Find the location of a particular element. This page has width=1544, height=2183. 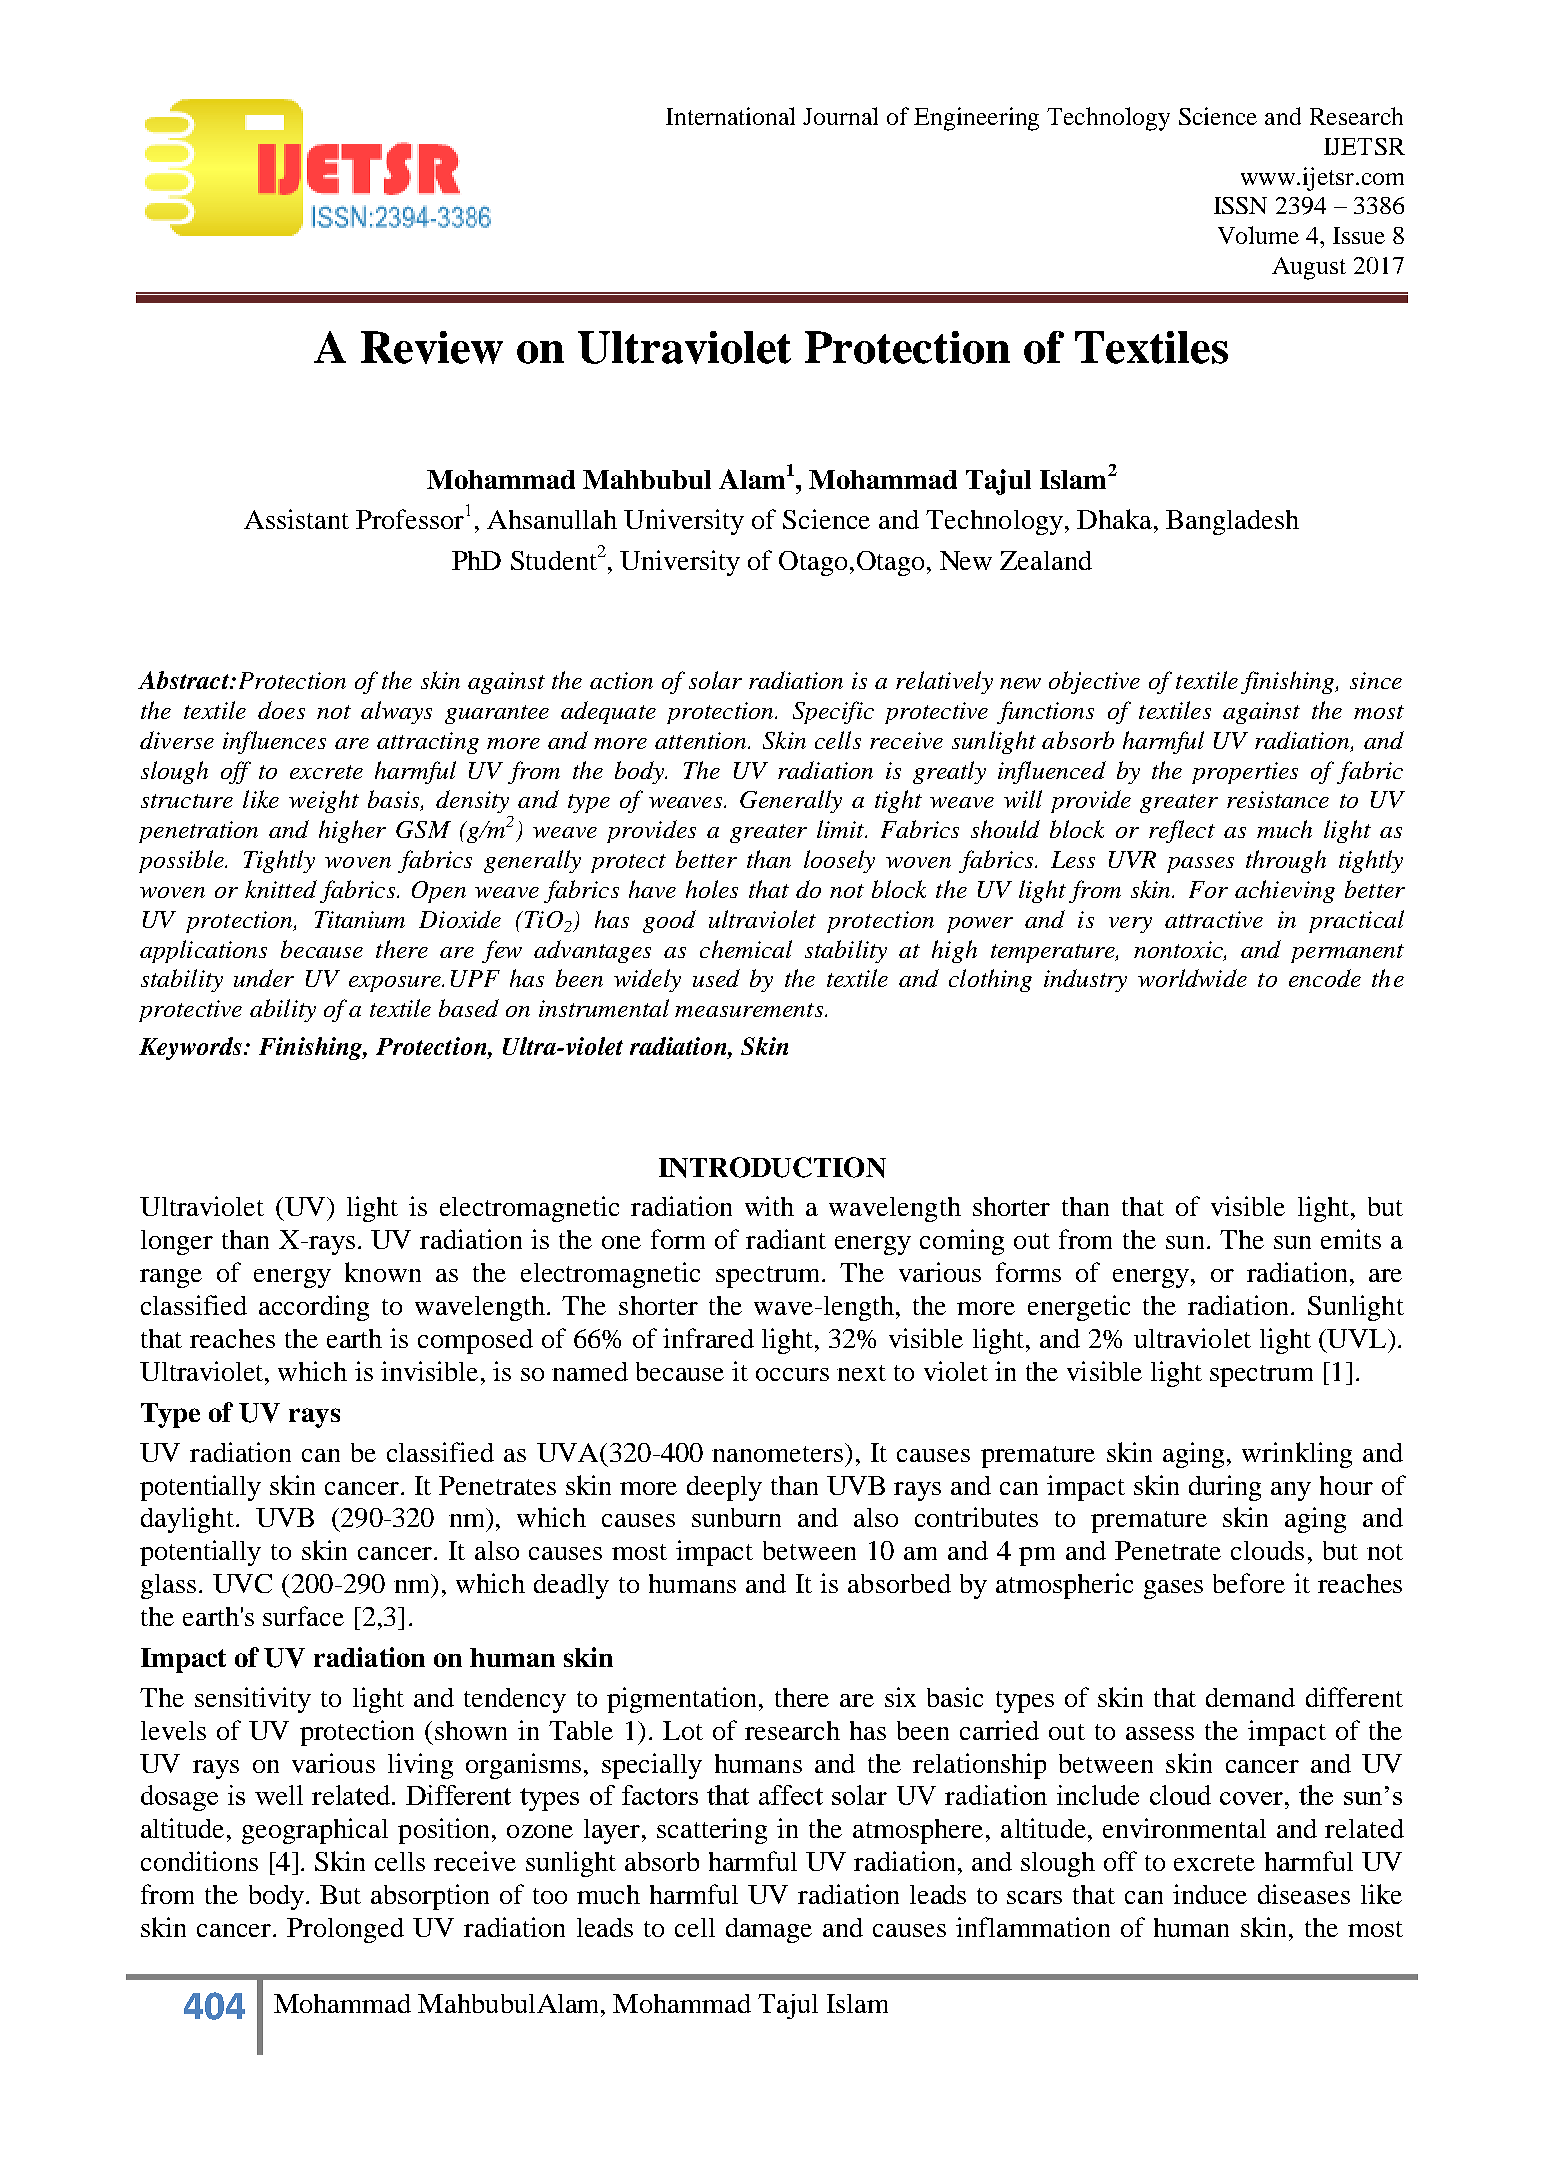

under is located at coordinates (264, 978).
